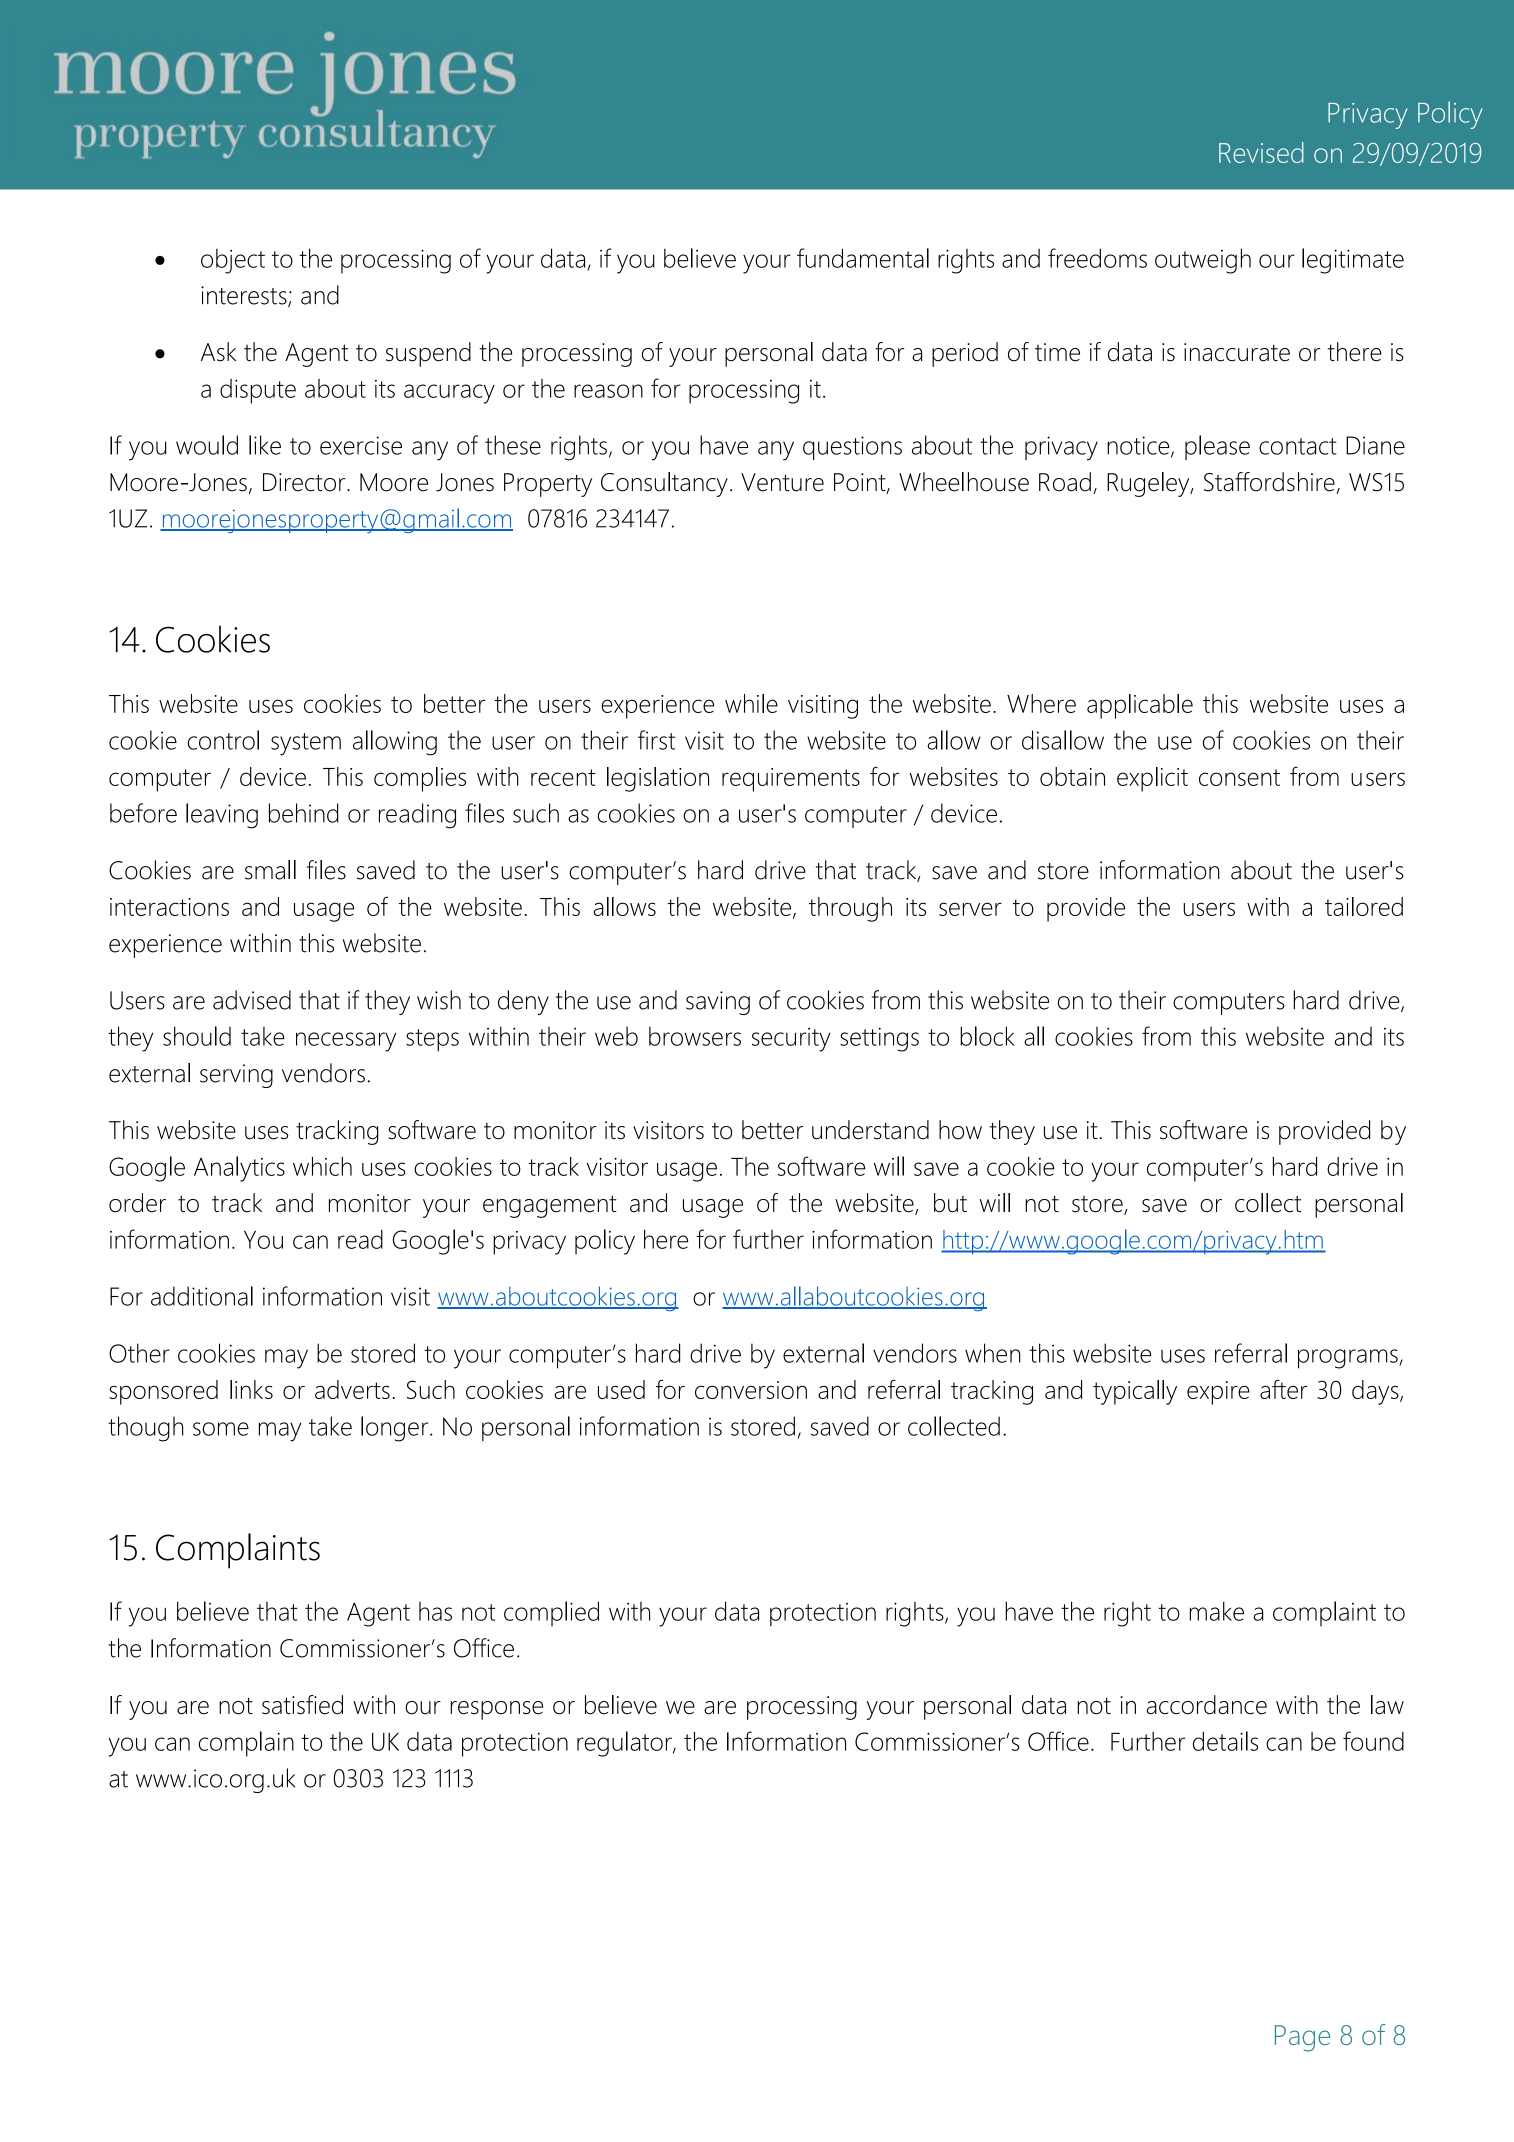  What do you see at coordinates (863, 258) in the screenshot?
I see `fundamental` at bounding box center [863, 258].
